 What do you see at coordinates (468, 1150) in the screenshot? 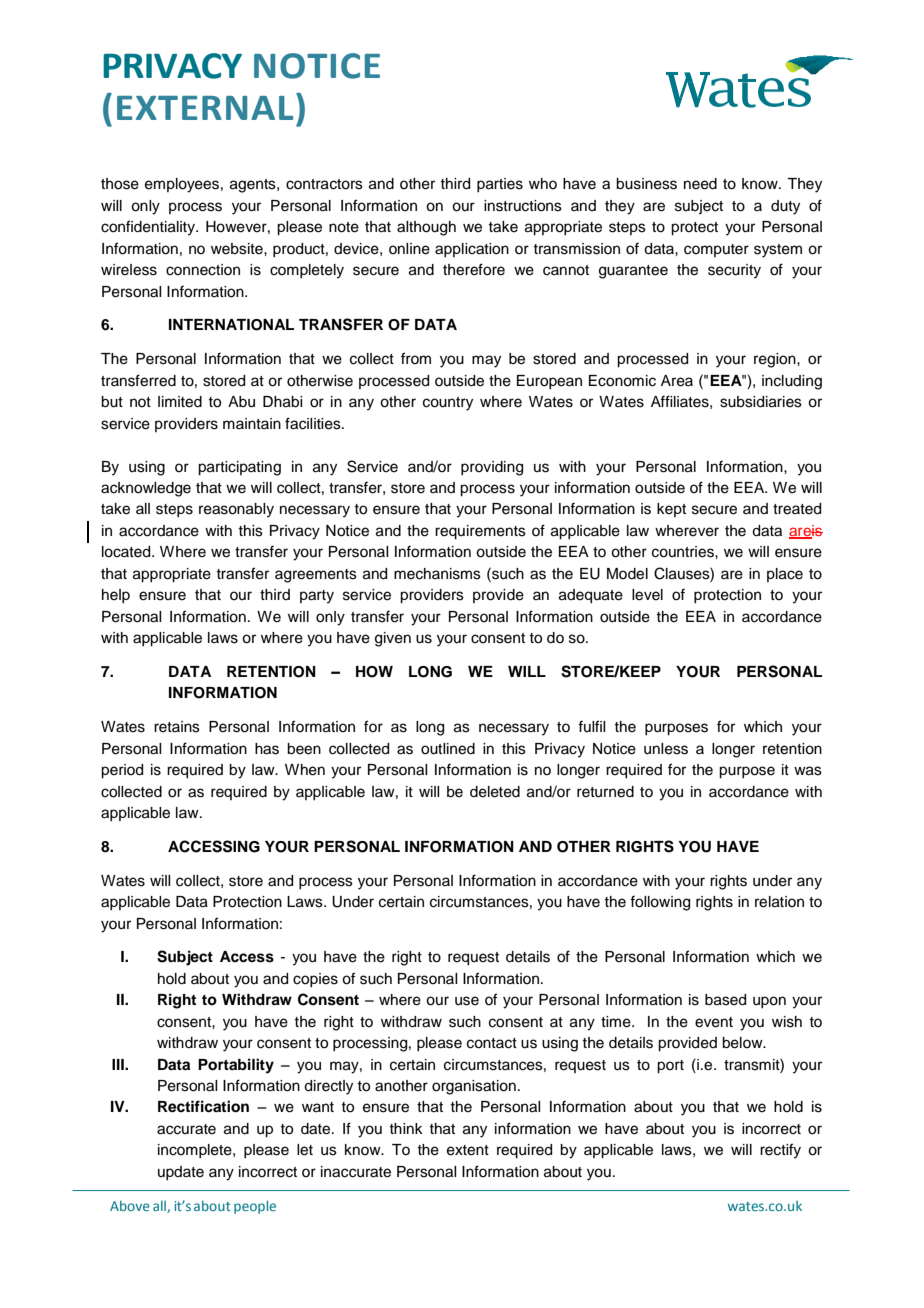
I see `extent` at bounding box center [468, 1150].
